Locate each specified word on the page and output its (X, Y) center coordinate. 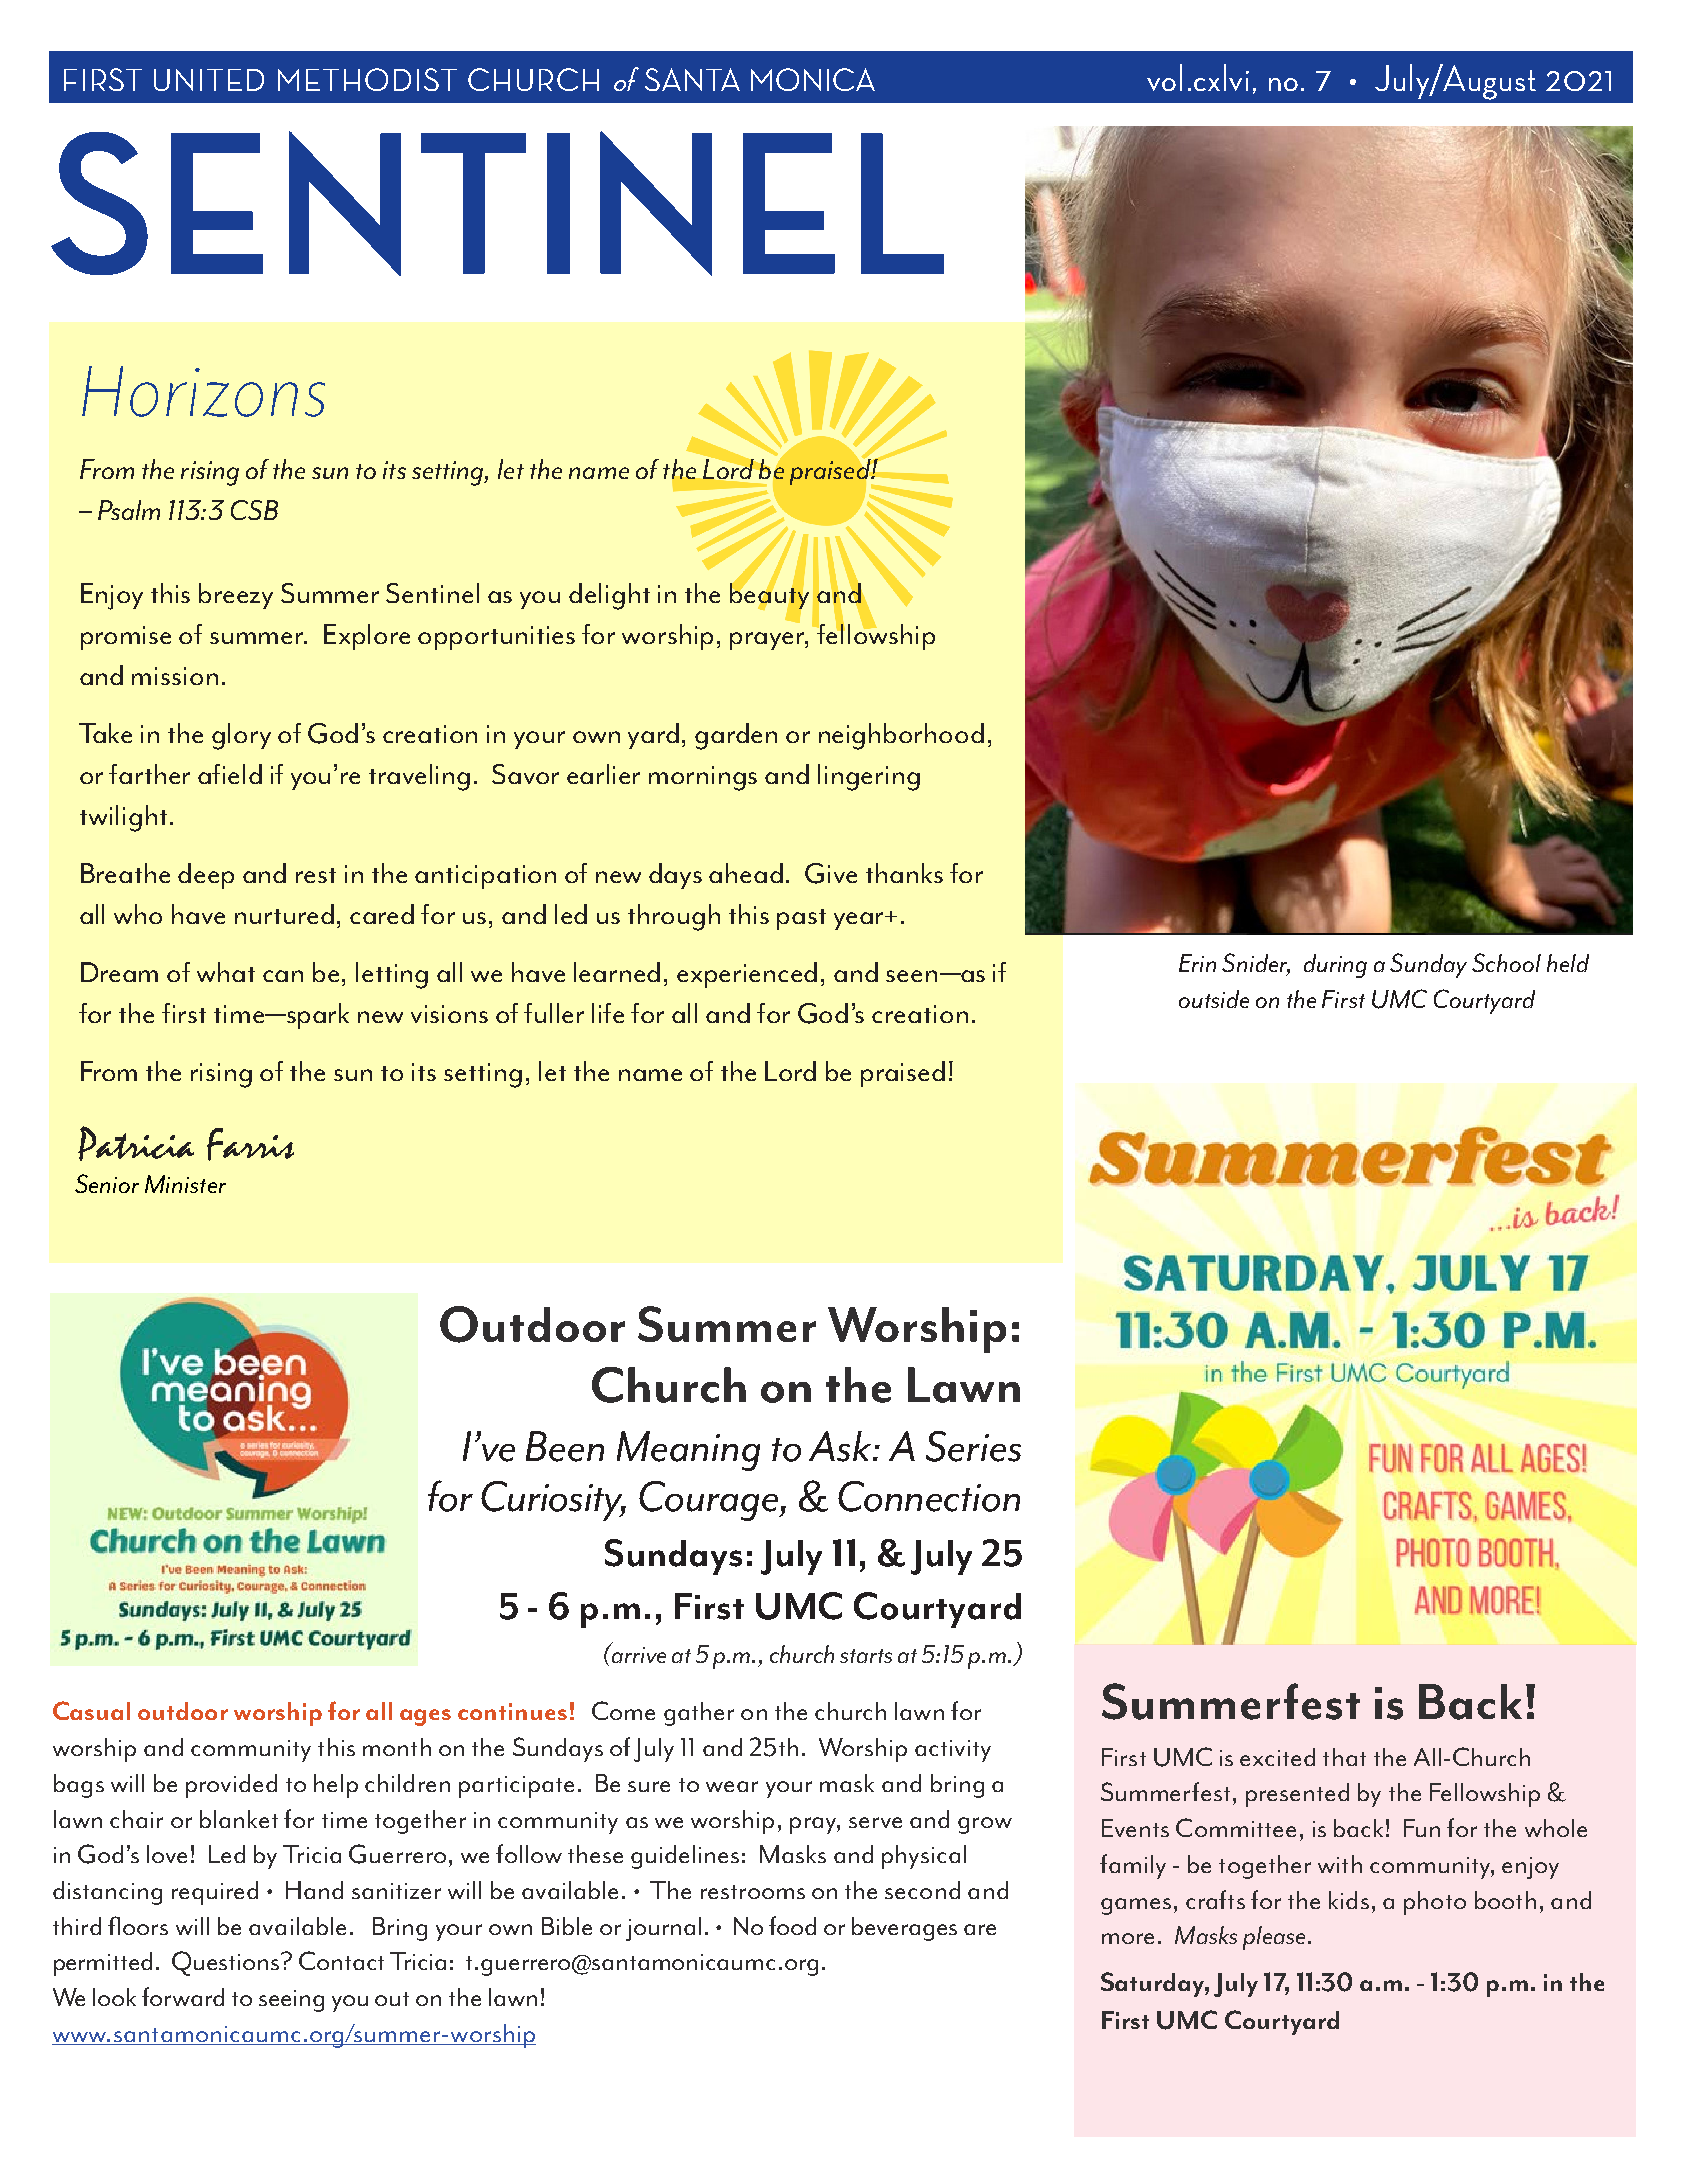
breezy (236, 596)
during (1335, 966)
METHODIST (367, 79)
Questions (227, 1963)
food (792, 1925)
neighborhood (901, 736)
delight (609, 596)
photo (1435, 1903)
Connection (929, 1496)
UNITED (209, 80)
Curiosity (553, 1501)
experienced (747, 975)
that (1344, 1757)
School (1506, 962)
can (283, 976)
